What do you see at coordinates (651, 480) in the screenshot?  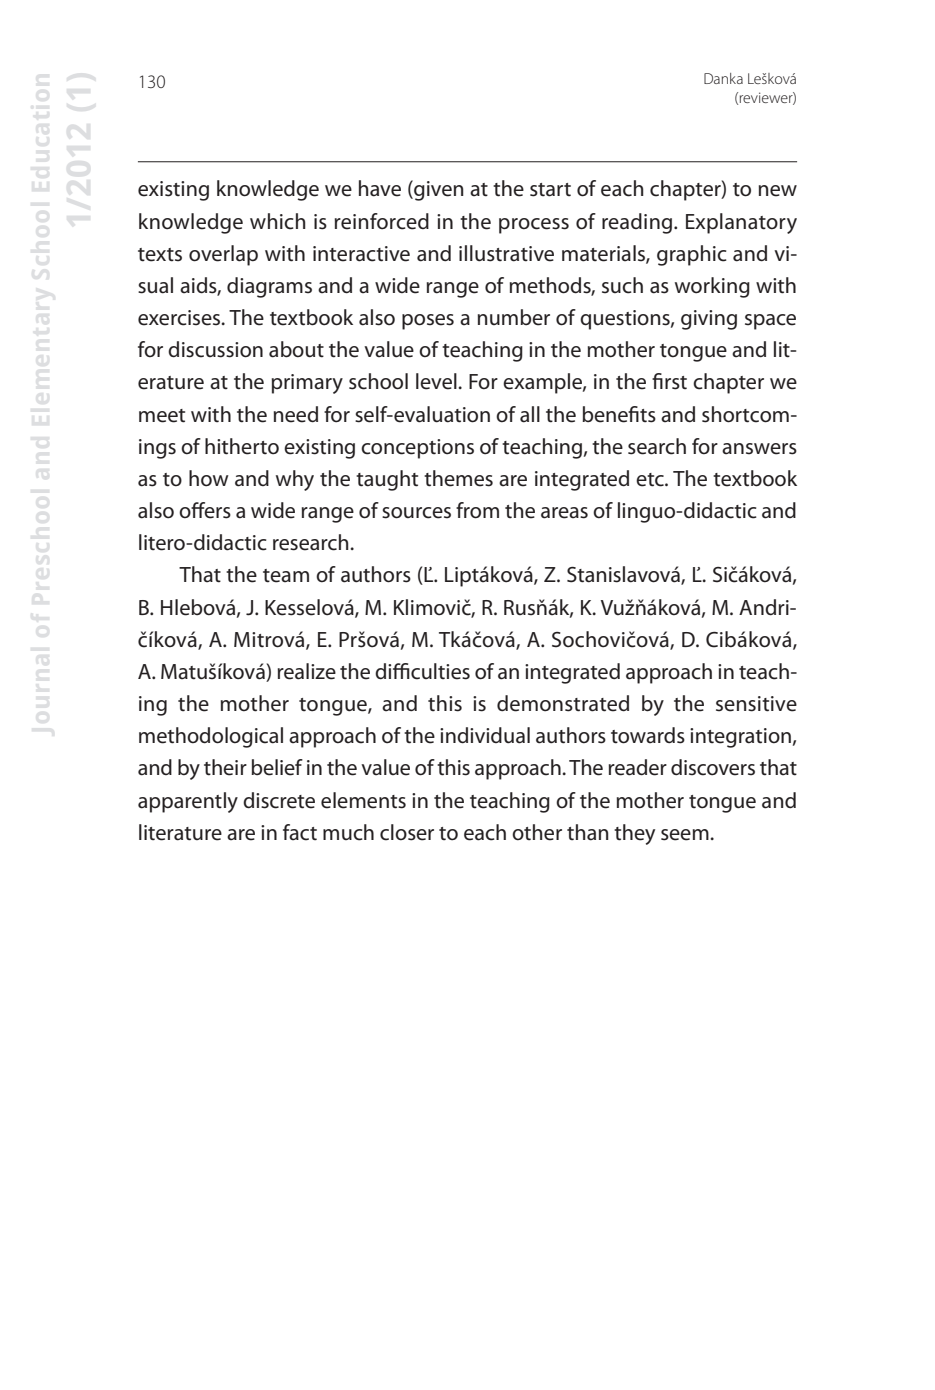 I see `etc` at bounding box center [651, 480].
